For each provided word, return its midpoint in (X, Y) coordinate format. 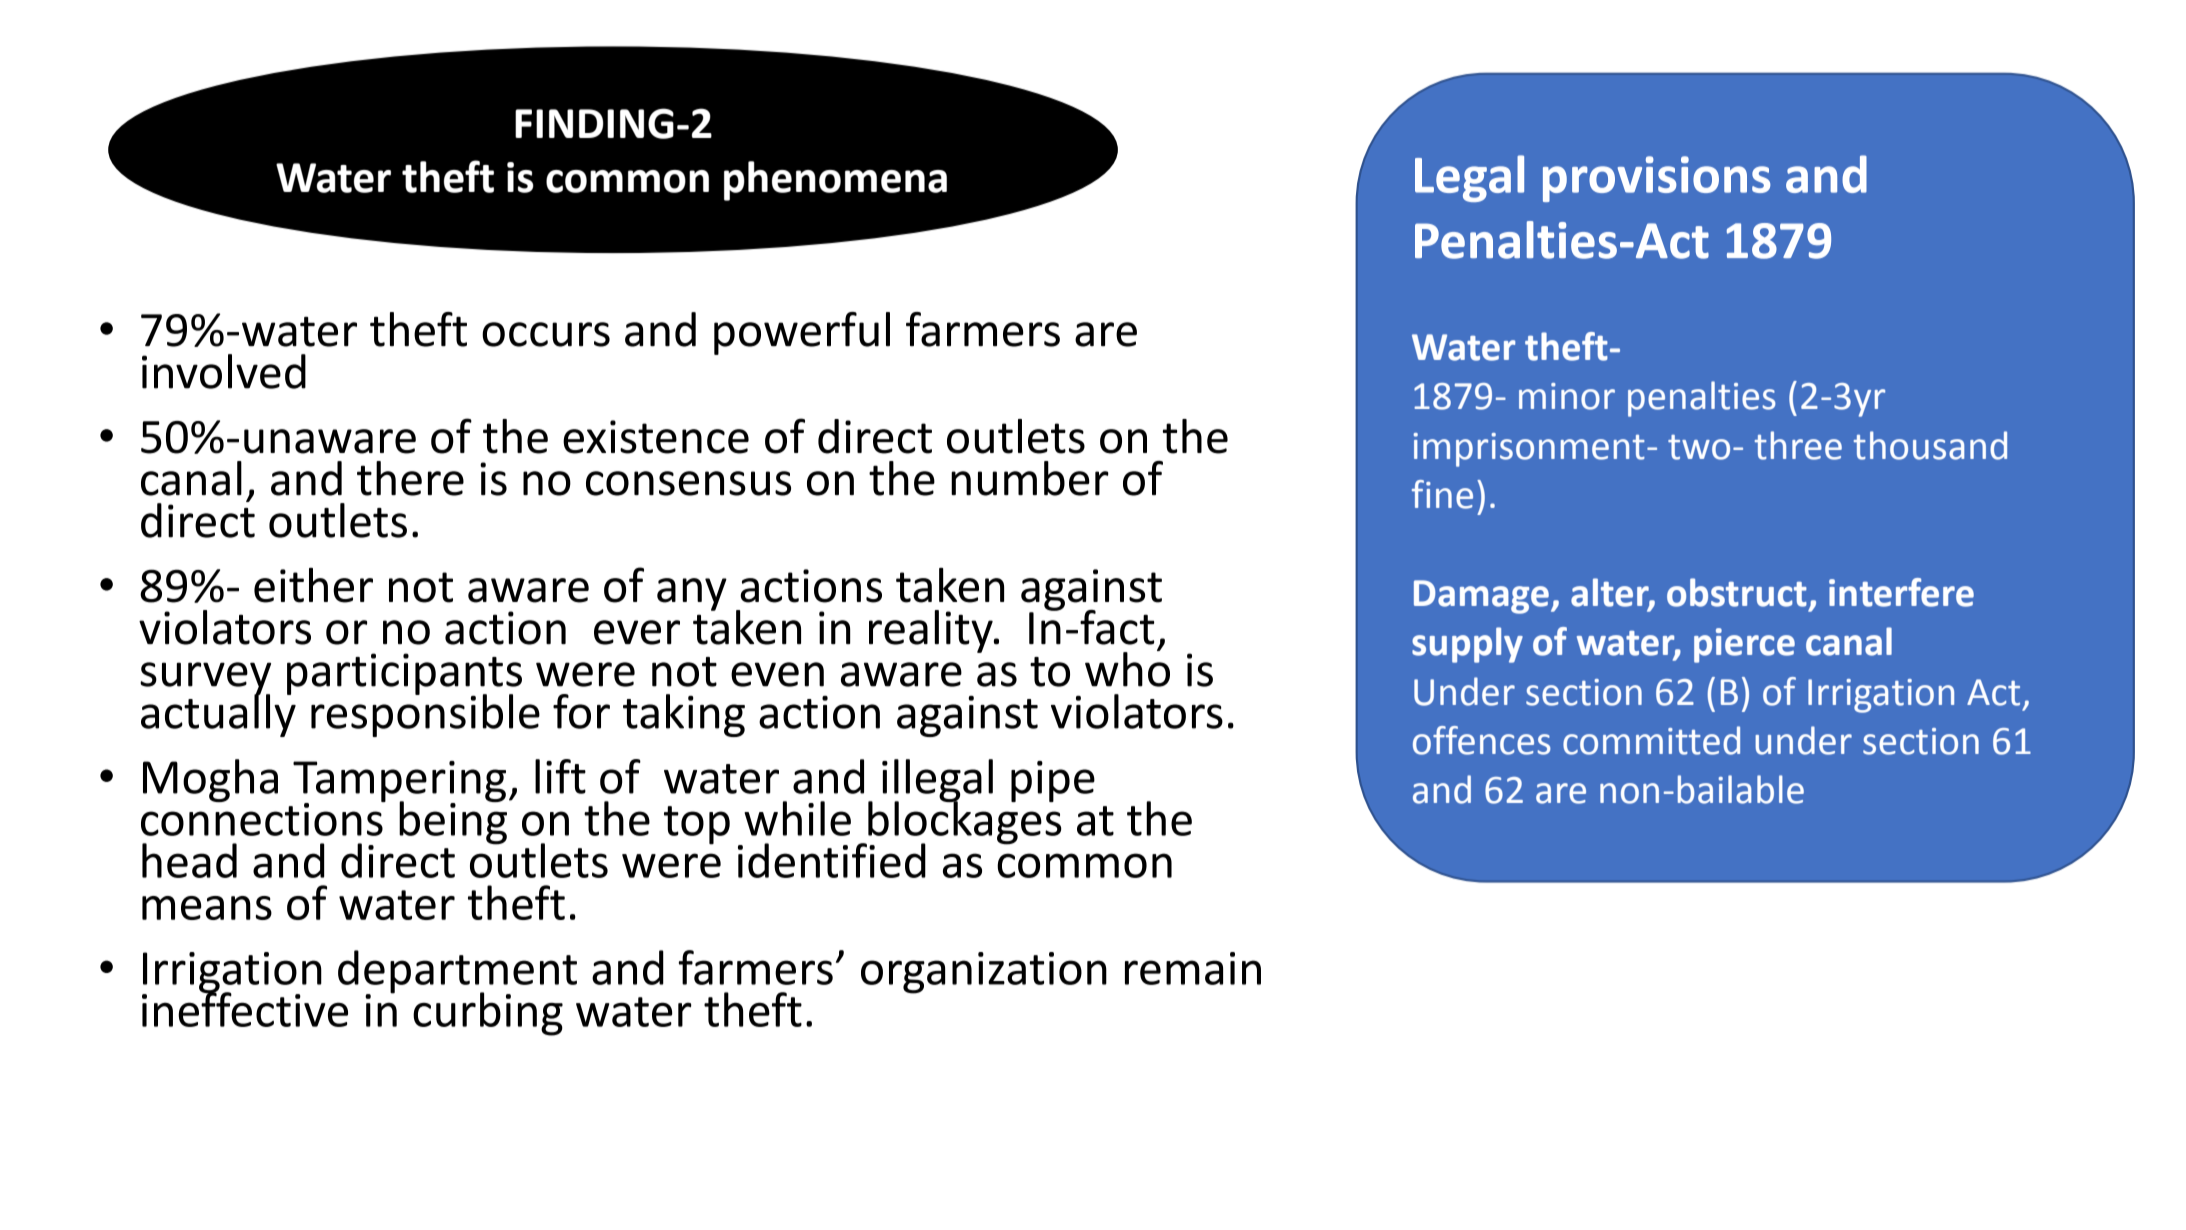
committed (1651, 740)
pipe (1053, 781)
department (457, 973)
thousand (1930, 445)
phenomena (835, 181)
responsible (425, 714)
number (1030, 478)
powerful (802, 333)
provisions (1656, 179)
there (410, 478)
